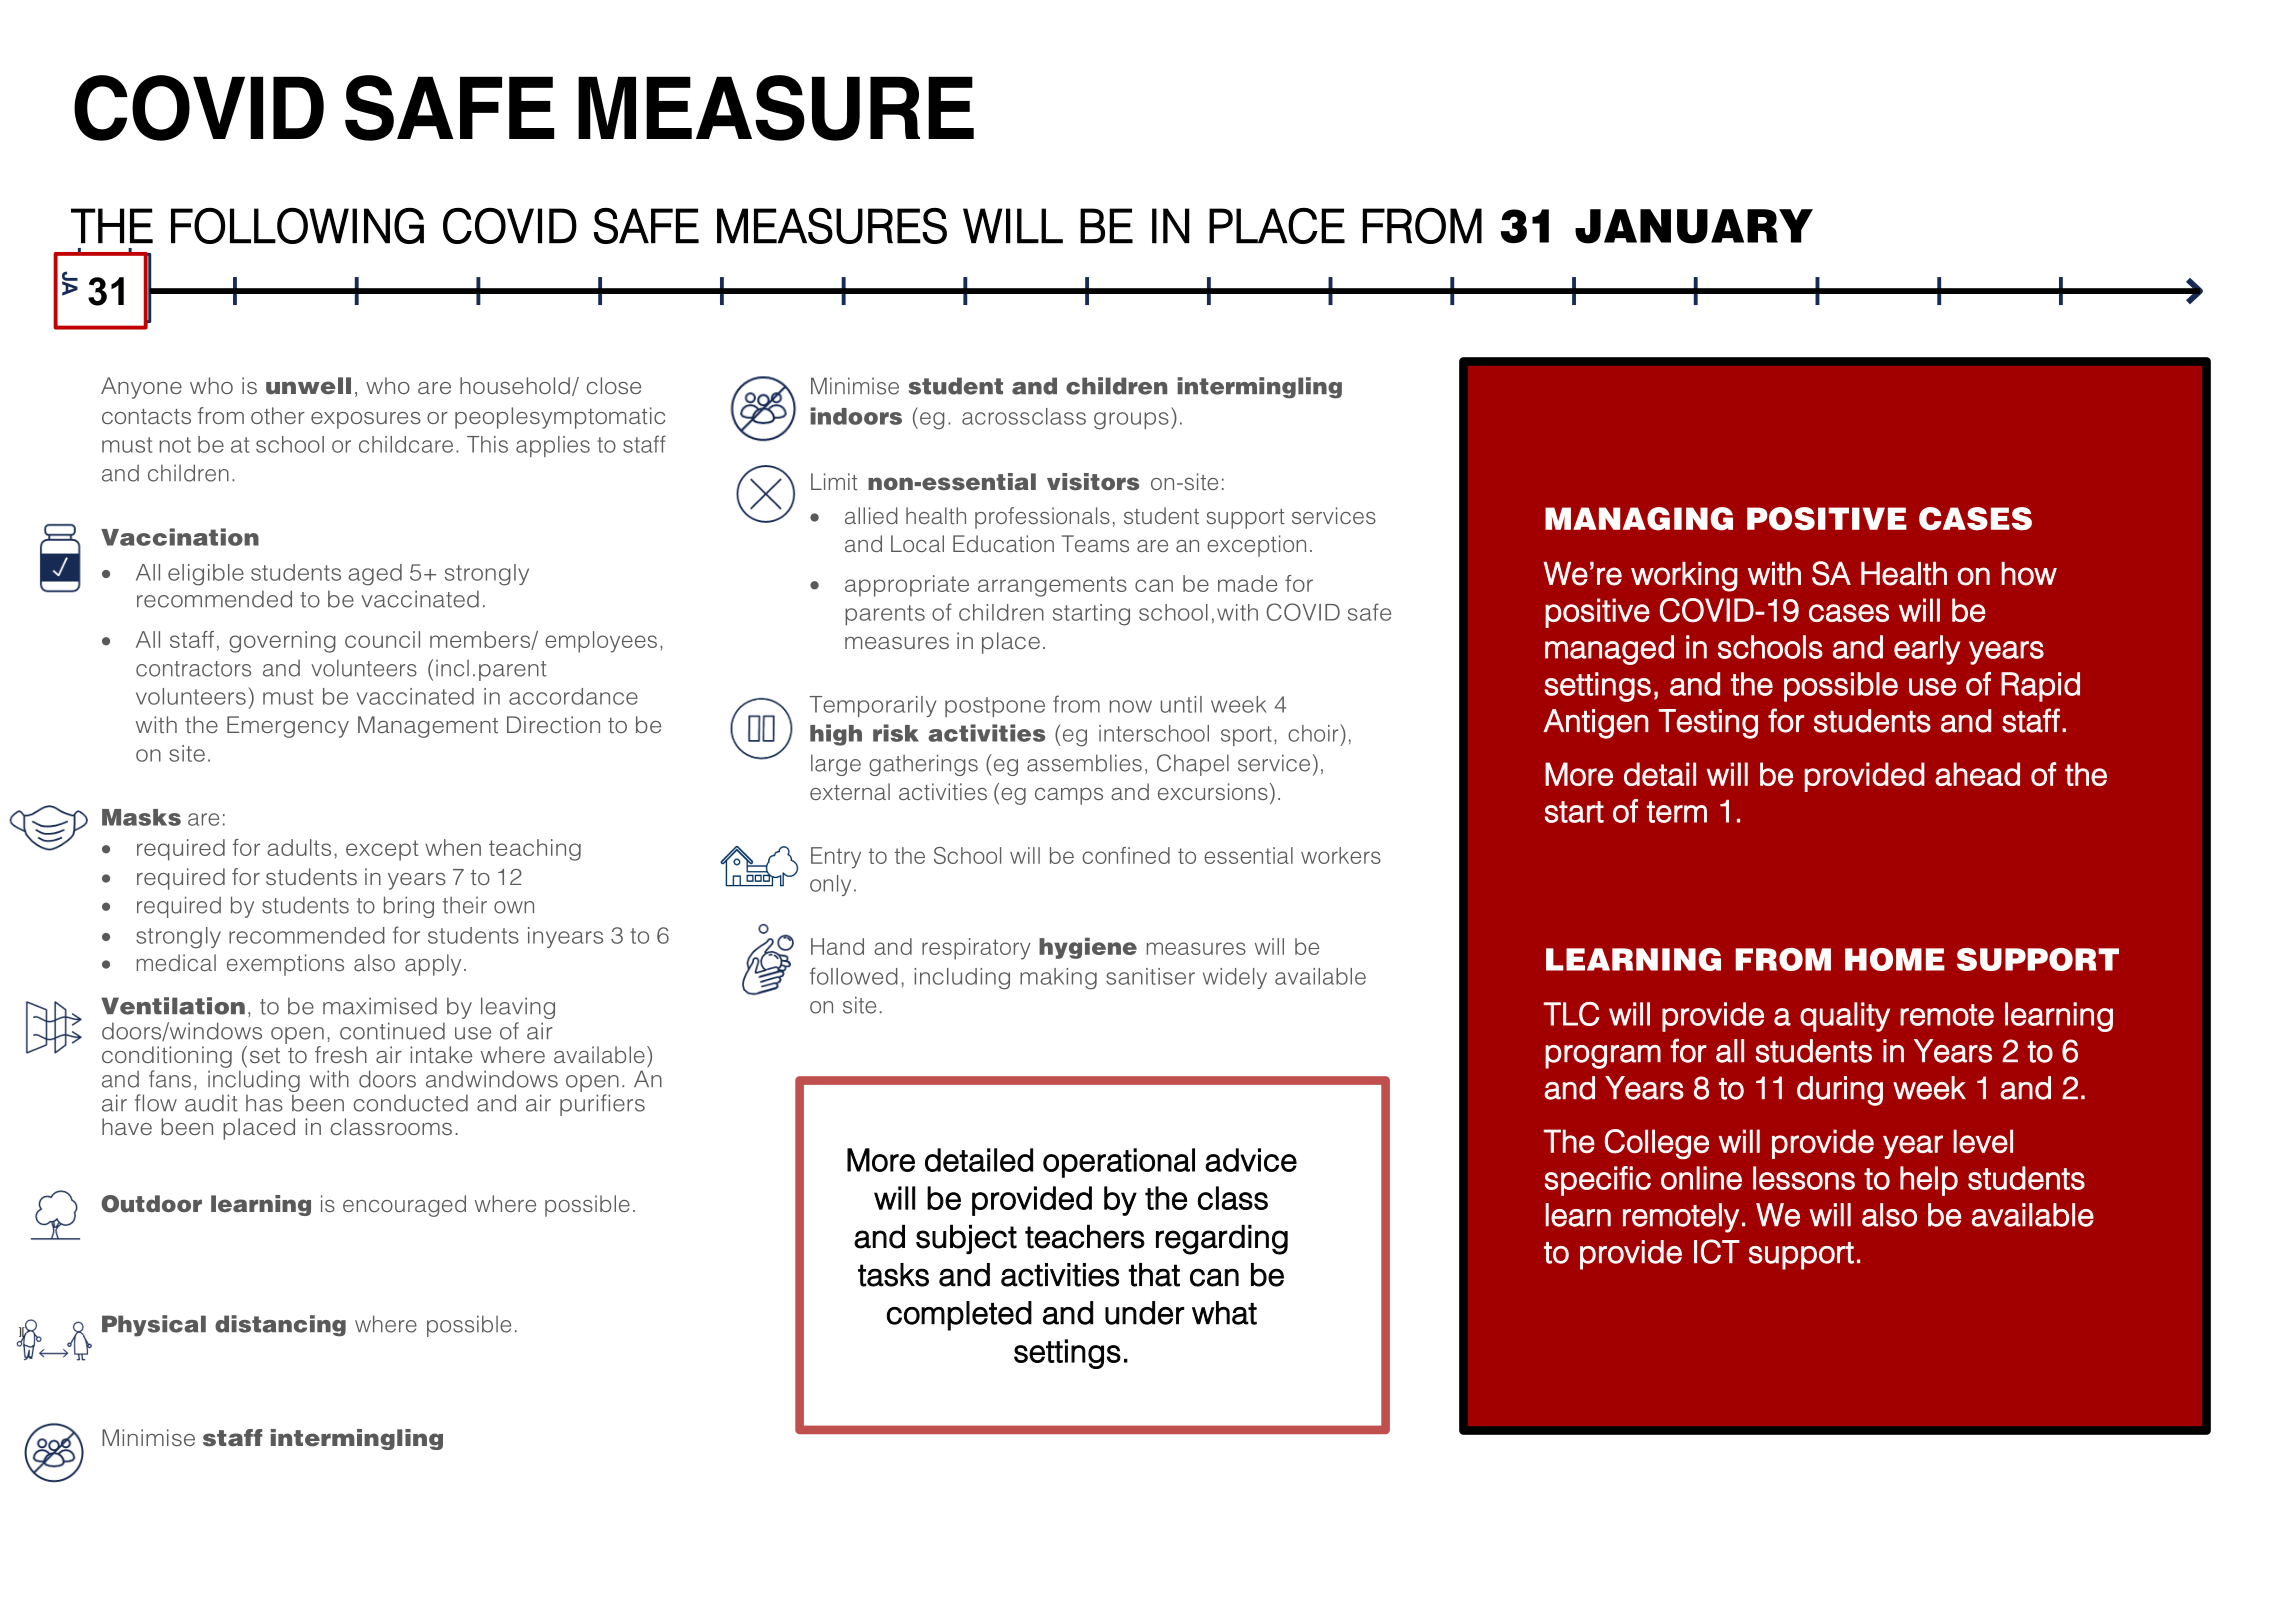  I want to click on groups, so click(1131, 421).
